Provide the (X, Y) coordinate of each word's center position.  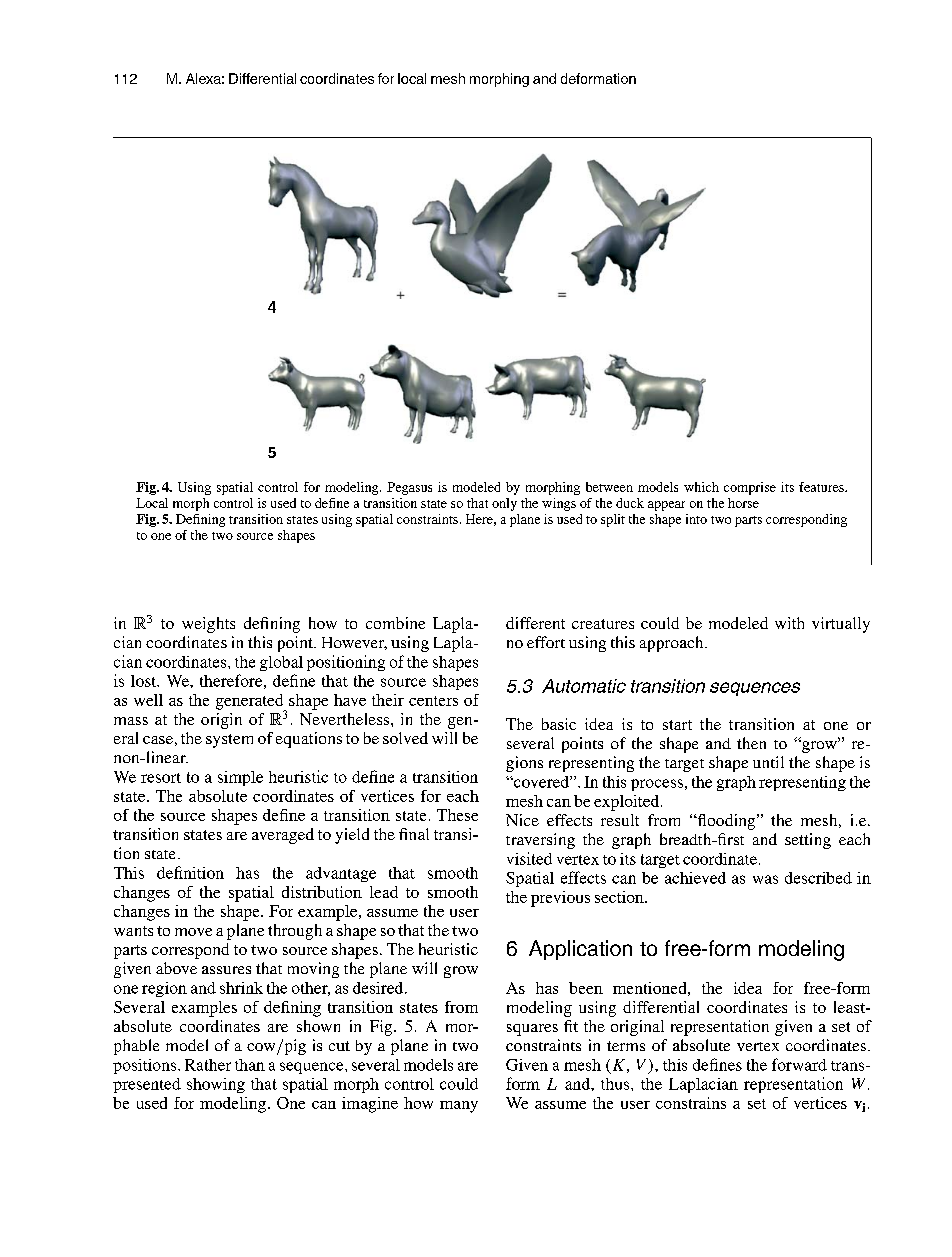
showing (216, 1085)
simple (240, 778)
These (457, 815)
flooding (726, 822)
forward (799, 1064)
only (504, 504)
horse (743, 503)
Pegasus (409, 488)
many (459, 1107)
